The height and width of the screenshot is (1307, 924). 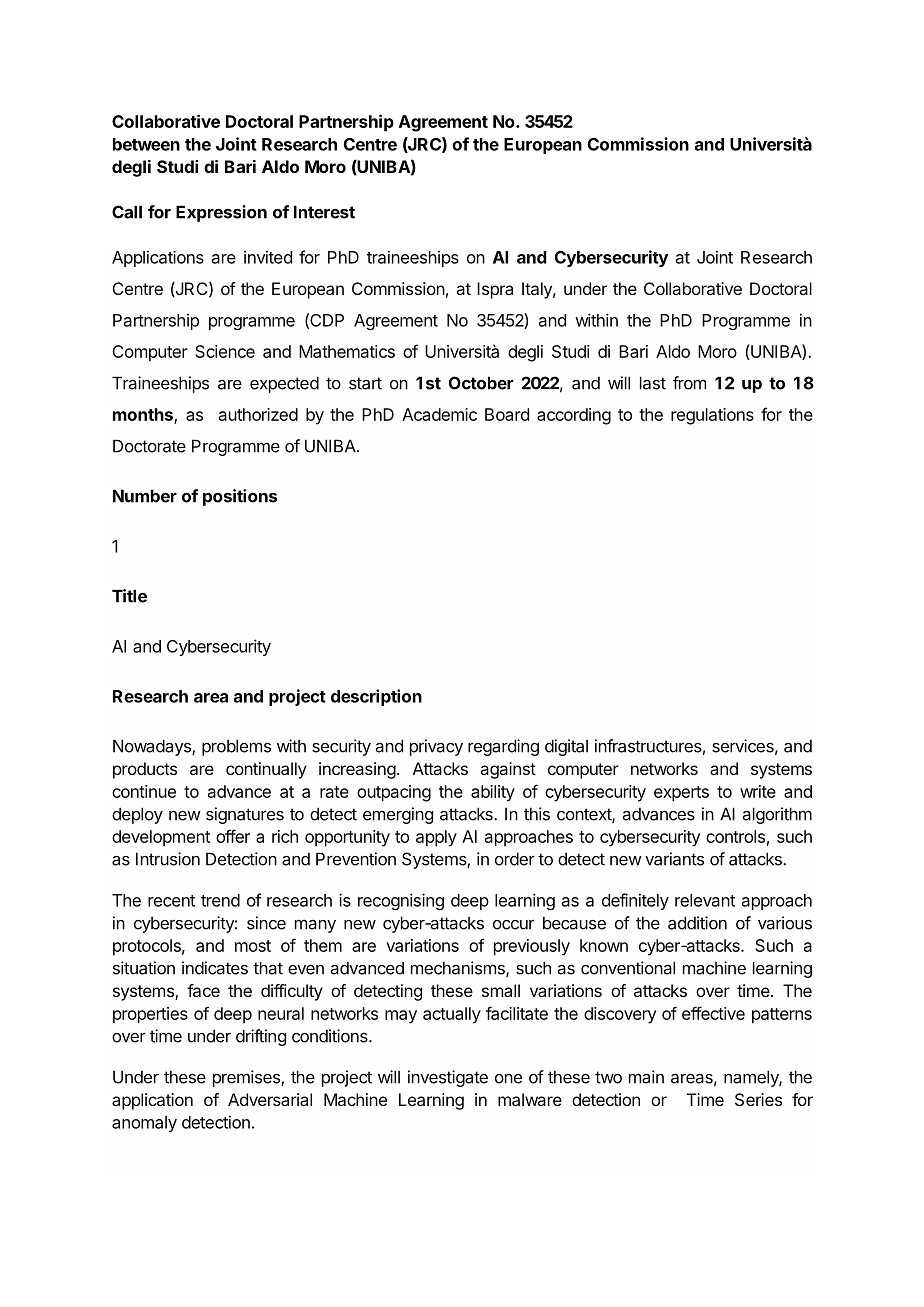 What do you see at coordinates (689, 383) in the screenshot?
I see `from` at bounding box center [689, 383].
